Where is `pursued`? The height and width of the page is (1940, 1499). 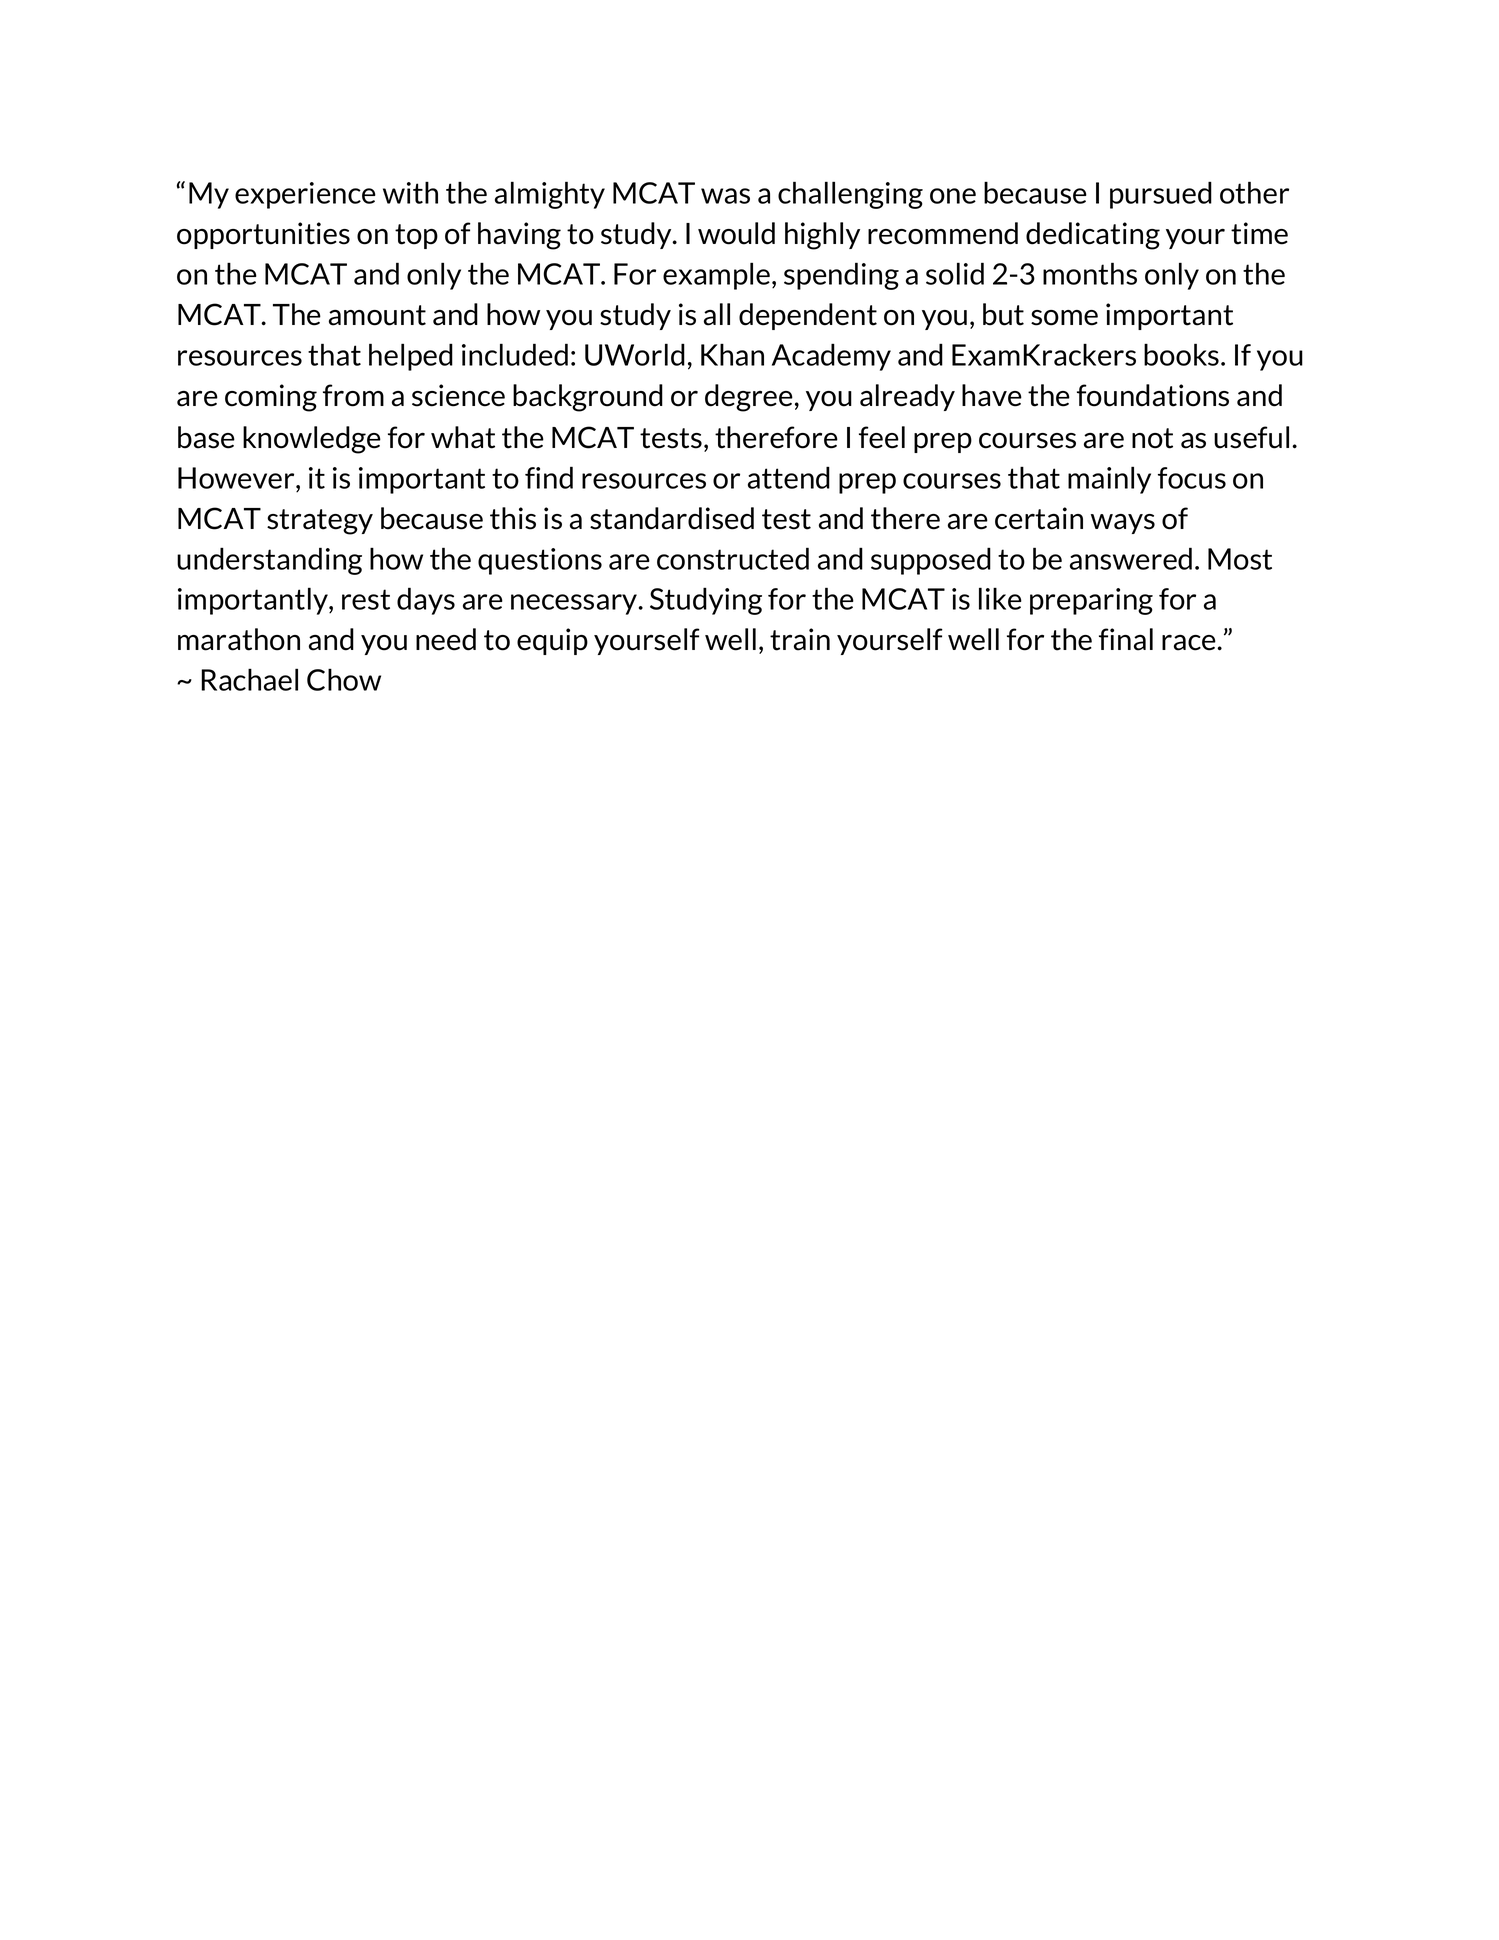
pursued is located at coordinates (1161, 195).
